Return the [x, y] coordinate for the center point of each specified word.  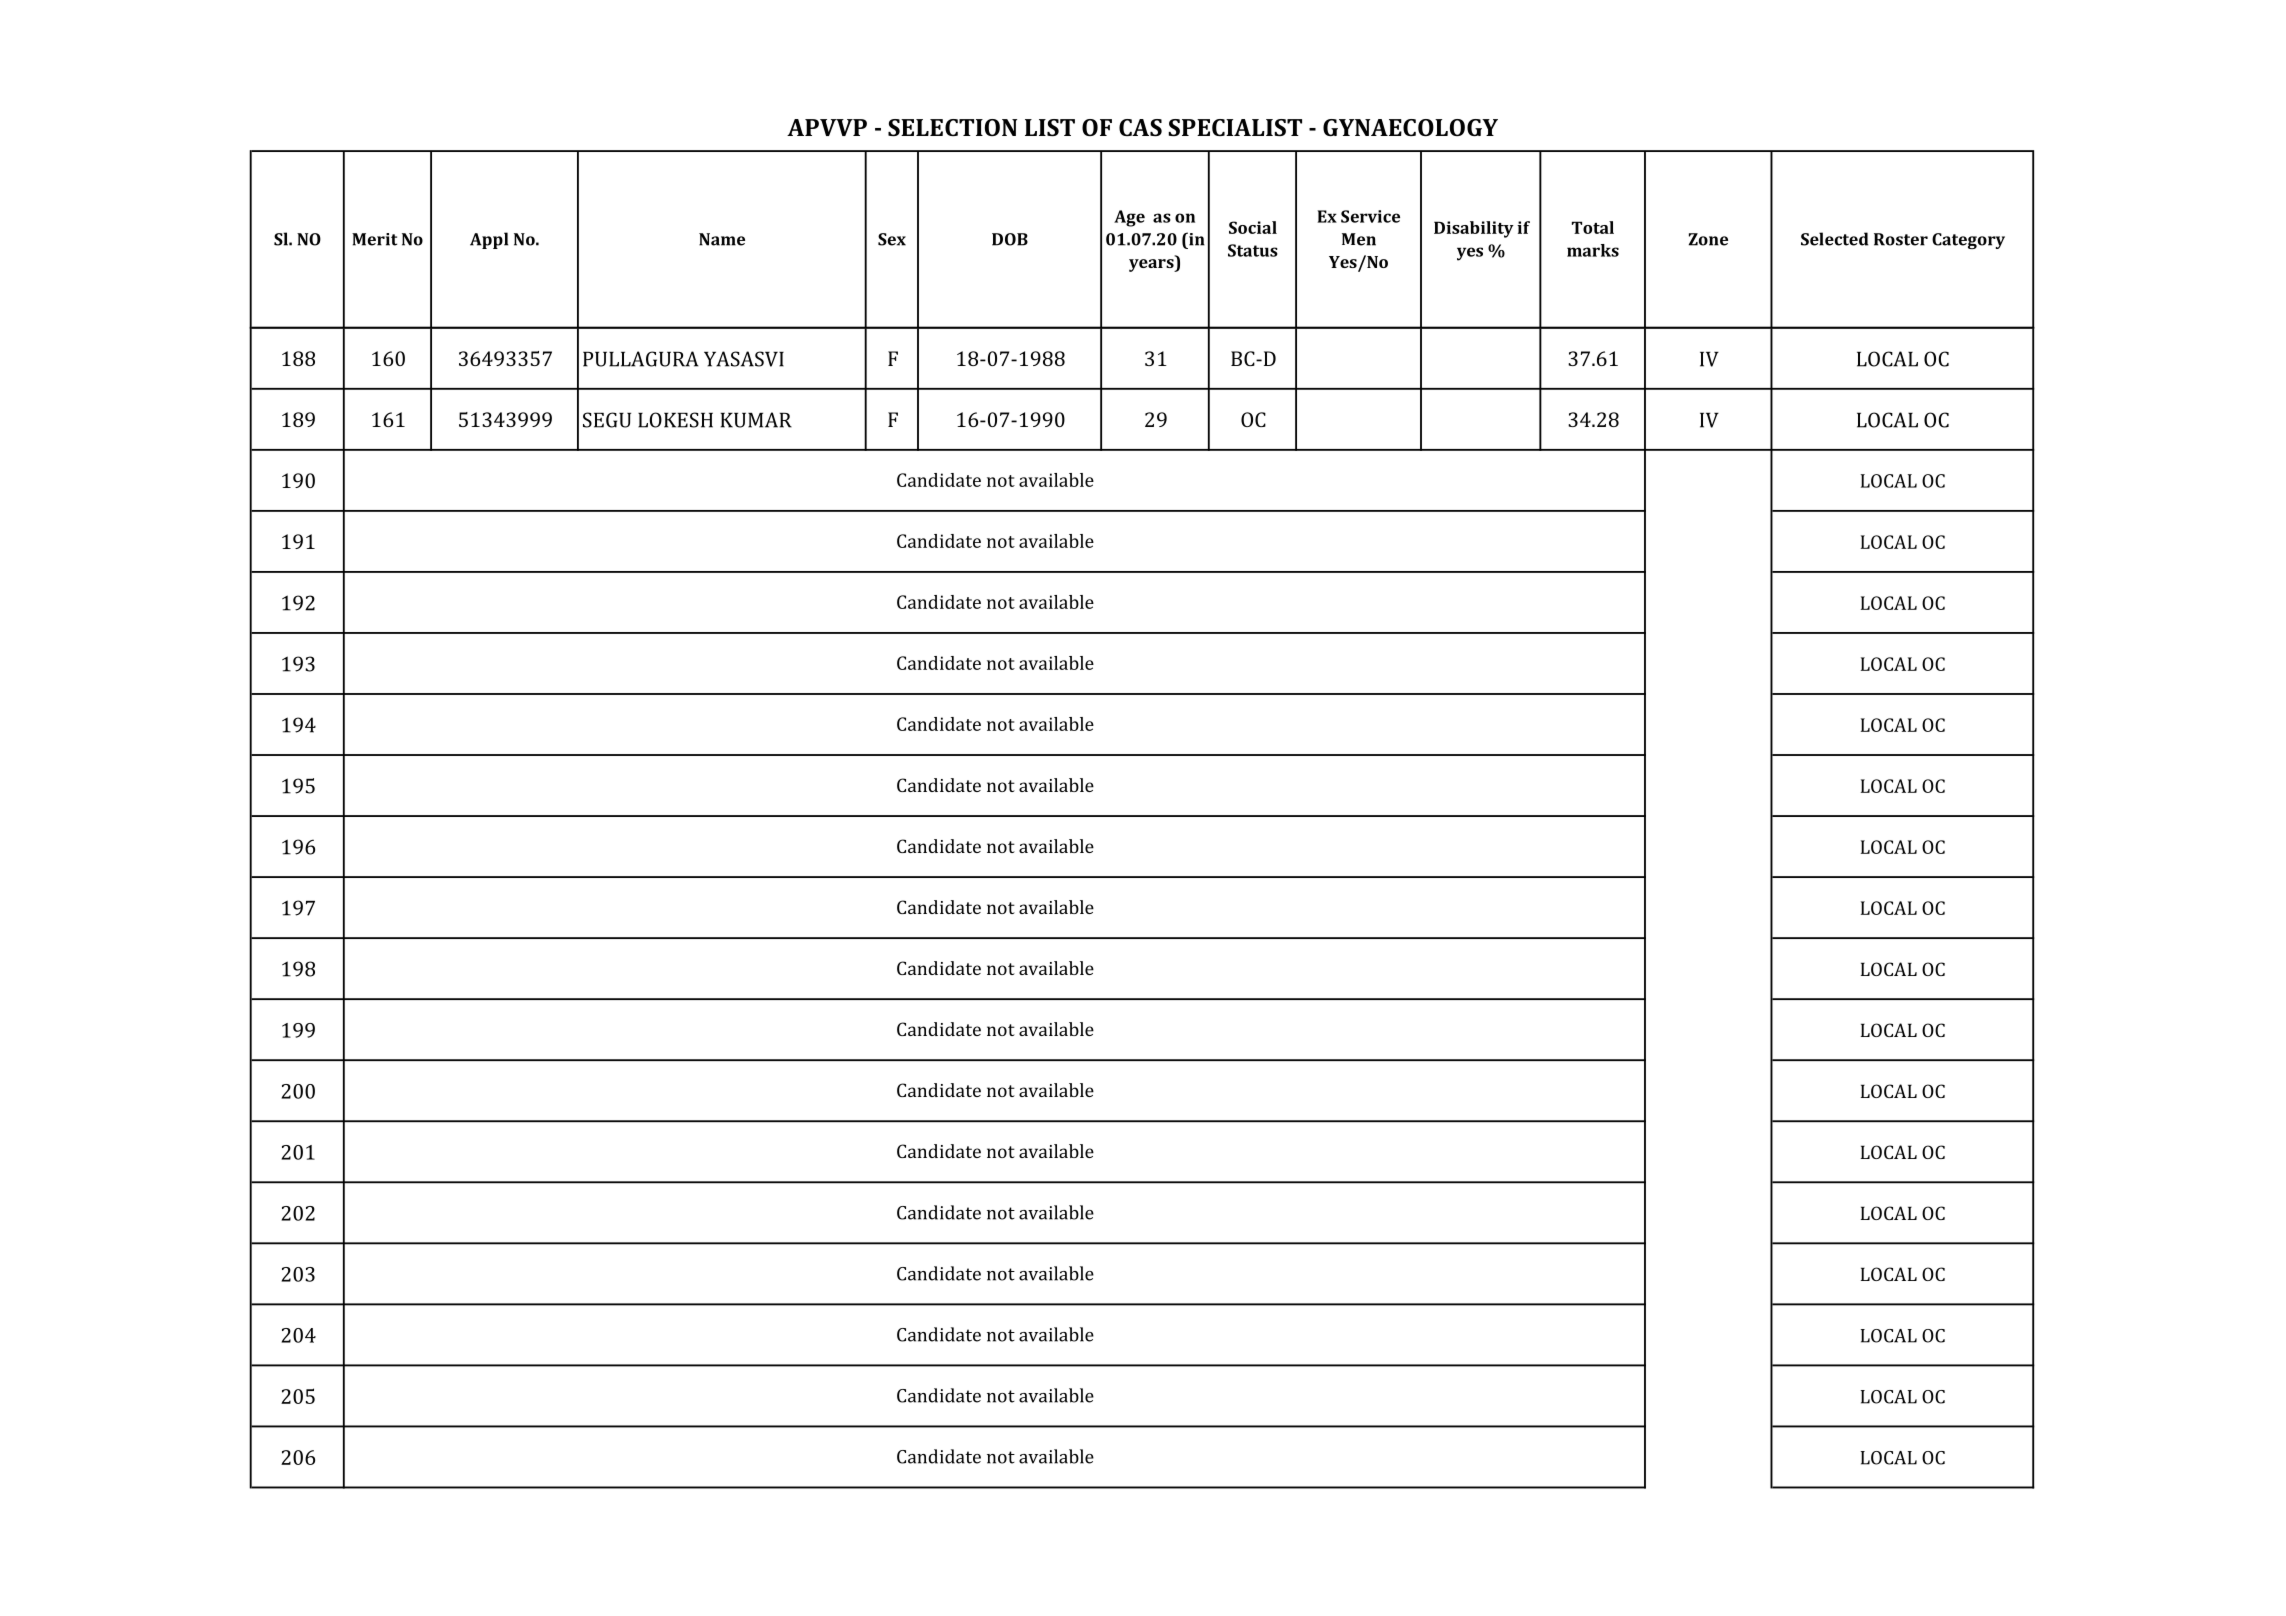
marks [1593, 250]
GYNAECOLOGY [1410, 127]
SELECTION [952, 127]
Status [1253, 250]
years [1152, 265]
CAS [1140, 127]
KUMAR [756, 420]
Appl [489, 240]
